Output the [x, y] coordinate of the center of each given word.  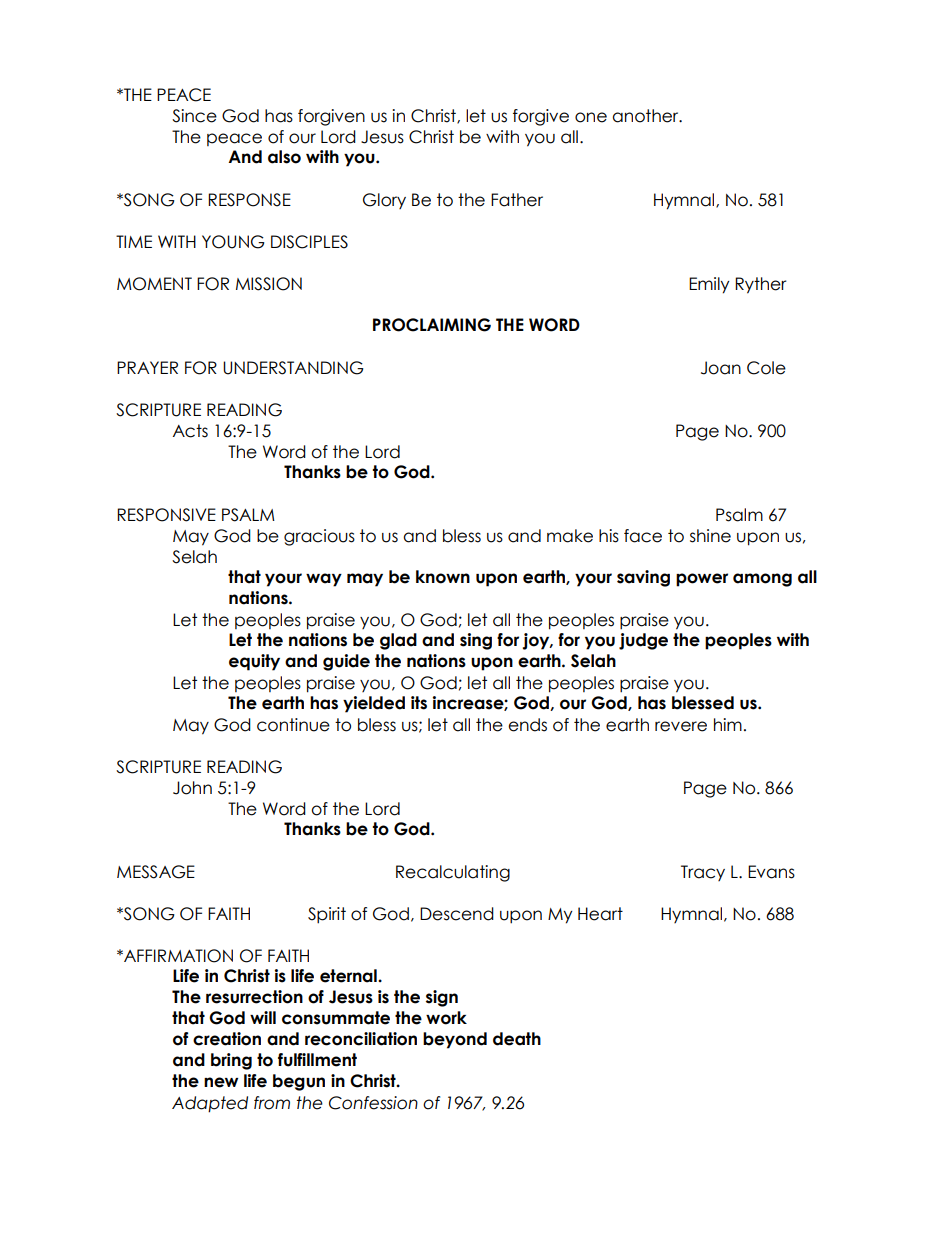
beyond [455, 1040]
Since [194, 116]
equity [254, 662]
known [443, 577]
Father [517, 200]
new [221, 1082]
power [702, 580]
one [591, 117]
